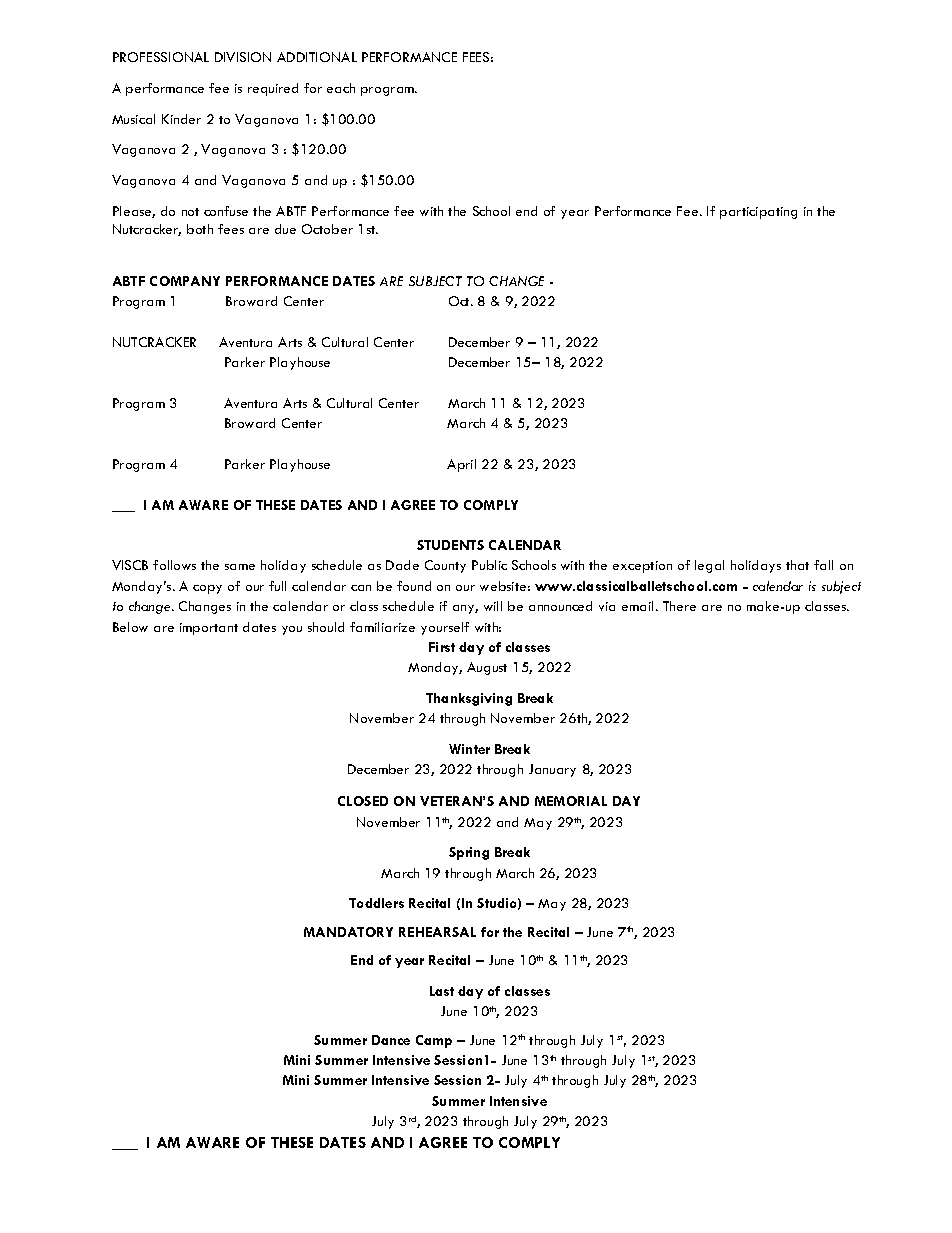 The height and width of the screenshot is (1233, 952). I want to click on Winter, so click(469, 749).
